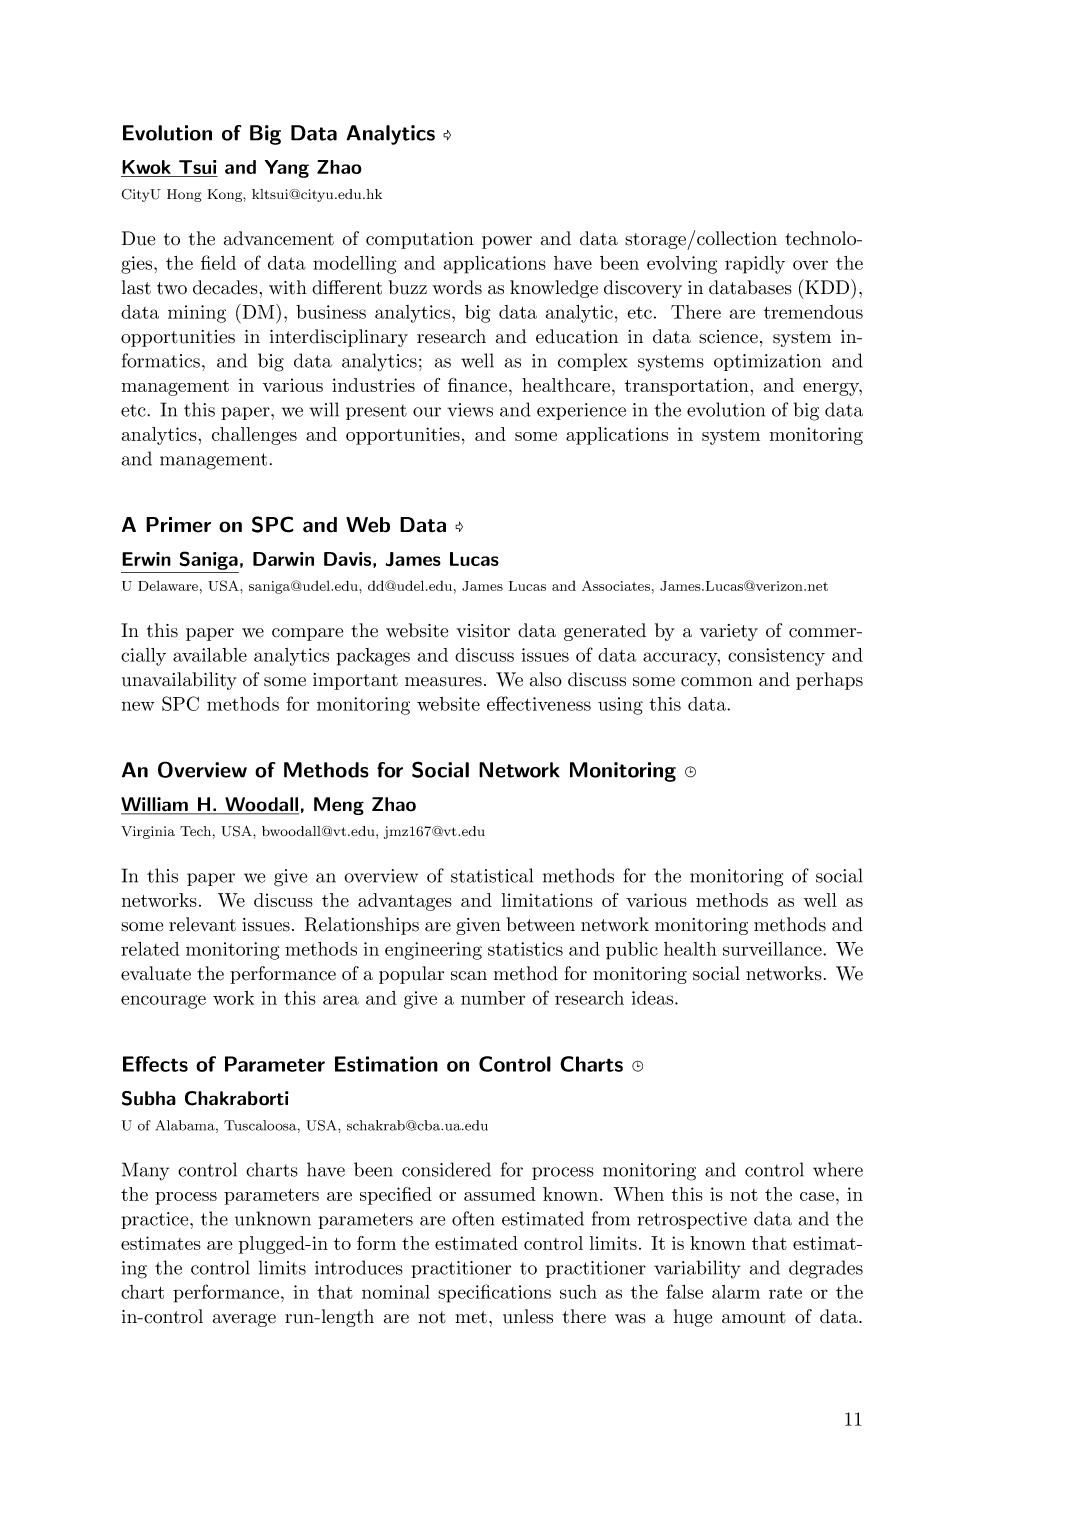 The height and width of the screenshot is (1520, 1075). I want to click on relevant, so click(202, 924).
